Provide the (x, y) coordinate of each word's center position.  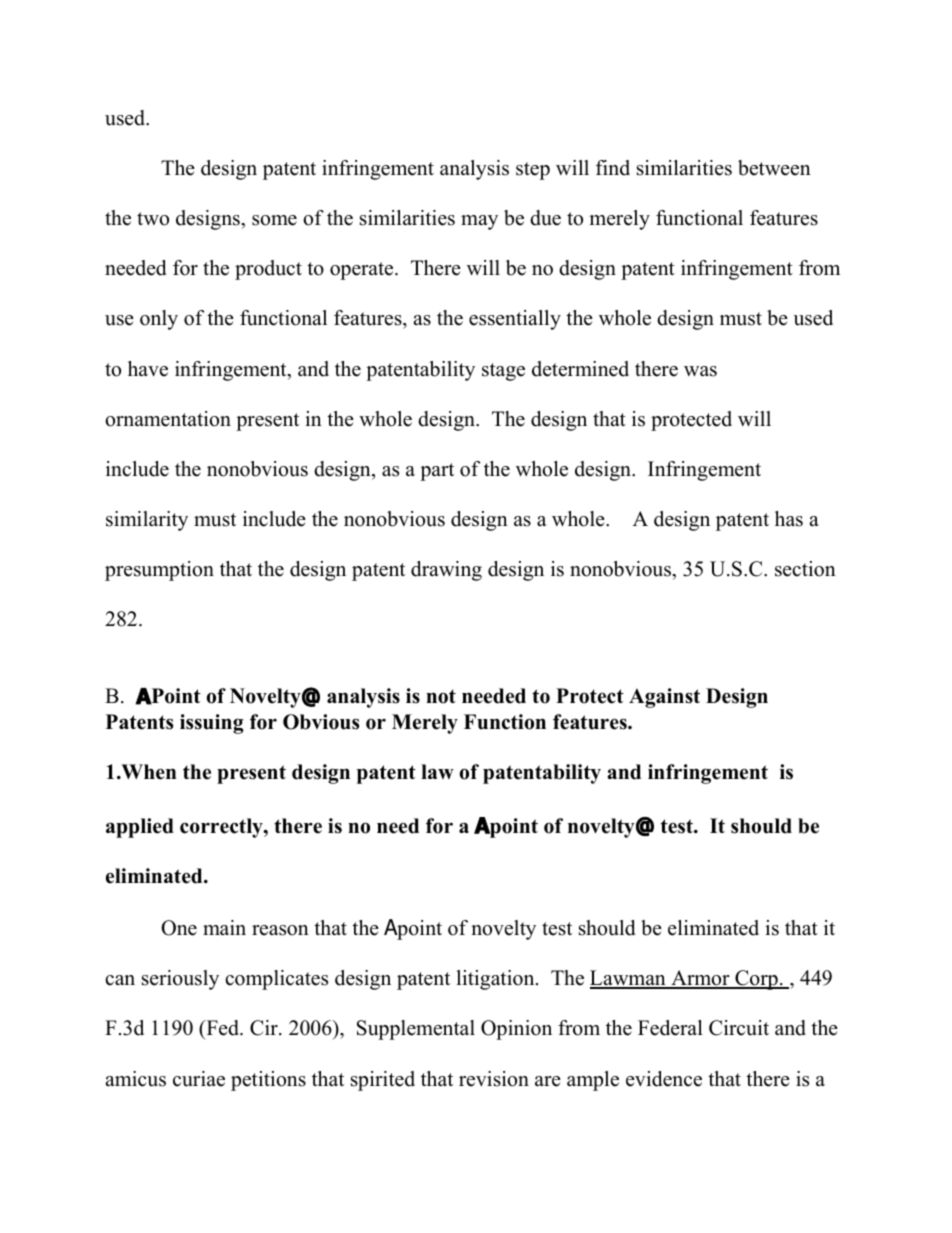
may (479, 222)
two (153, 219)
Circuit (739, 1028)
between (774, 168)
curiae (199, 1079)
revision (494, 1079)
